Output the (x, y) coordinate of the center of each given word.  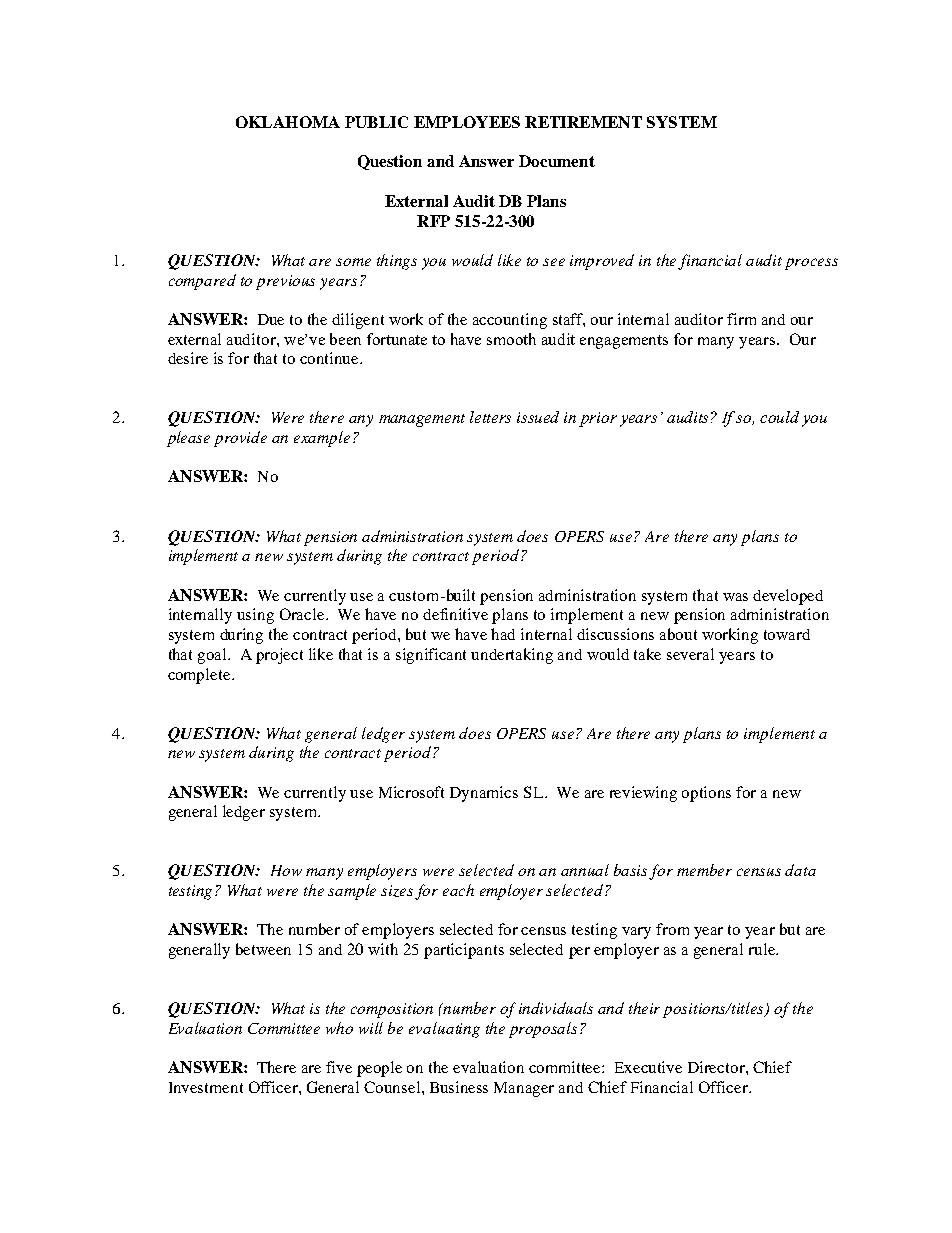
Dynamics (484, 794)
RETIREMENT (583, 122)
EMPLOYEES (467, 122)
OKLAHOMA (288, 122)
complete (200, 676)
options (706, 794)
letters (490, 417)
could (779, 417)
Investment (206, 1087)
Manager (524, 1089)
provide (240, 439)
